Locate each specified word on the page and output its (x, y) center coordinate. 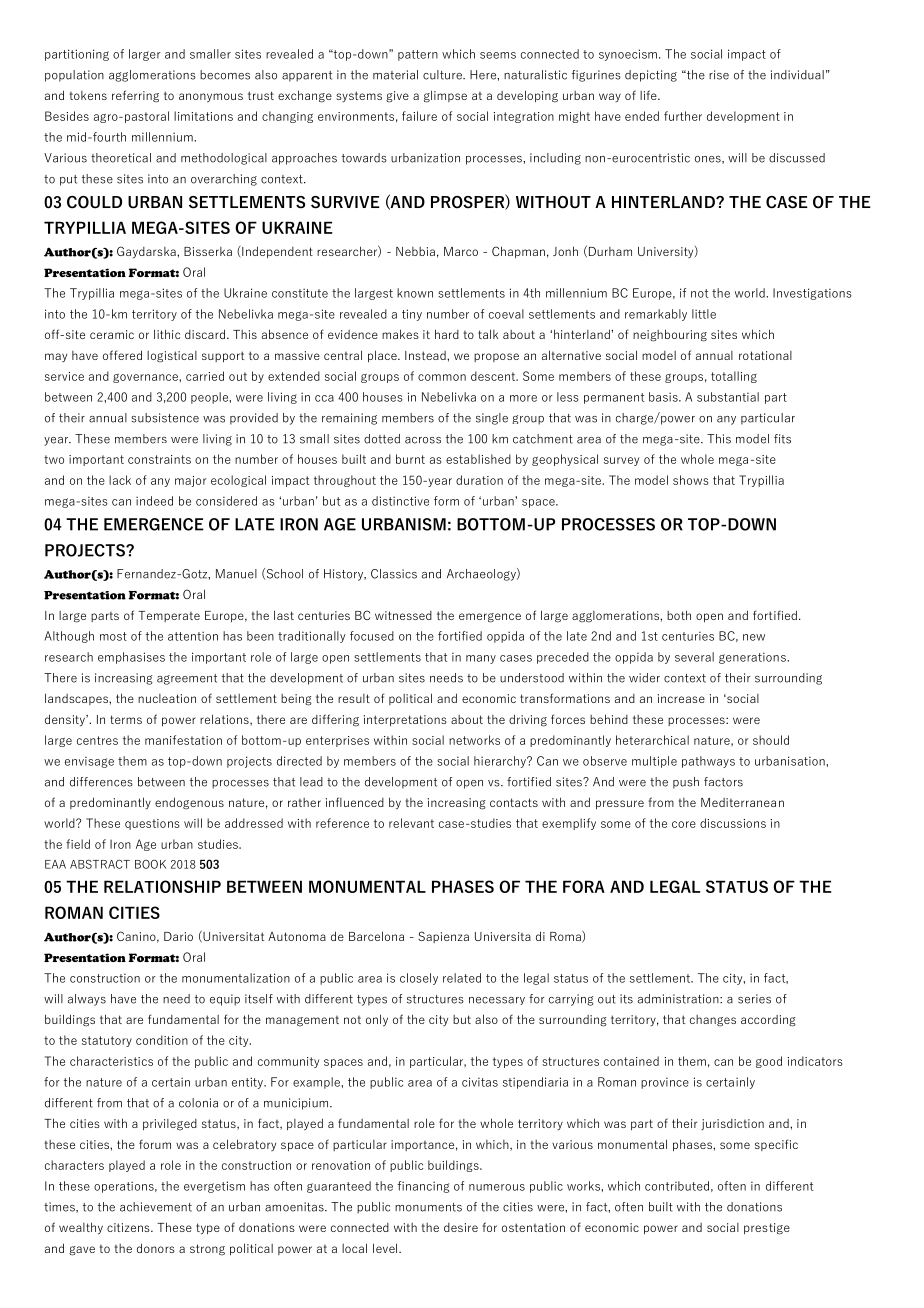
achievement (156, 1207)
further (683, 116)
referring (135, 96)
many (481, 659)
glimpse (445, 96)
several (694, 657)
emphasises (131, 658)
